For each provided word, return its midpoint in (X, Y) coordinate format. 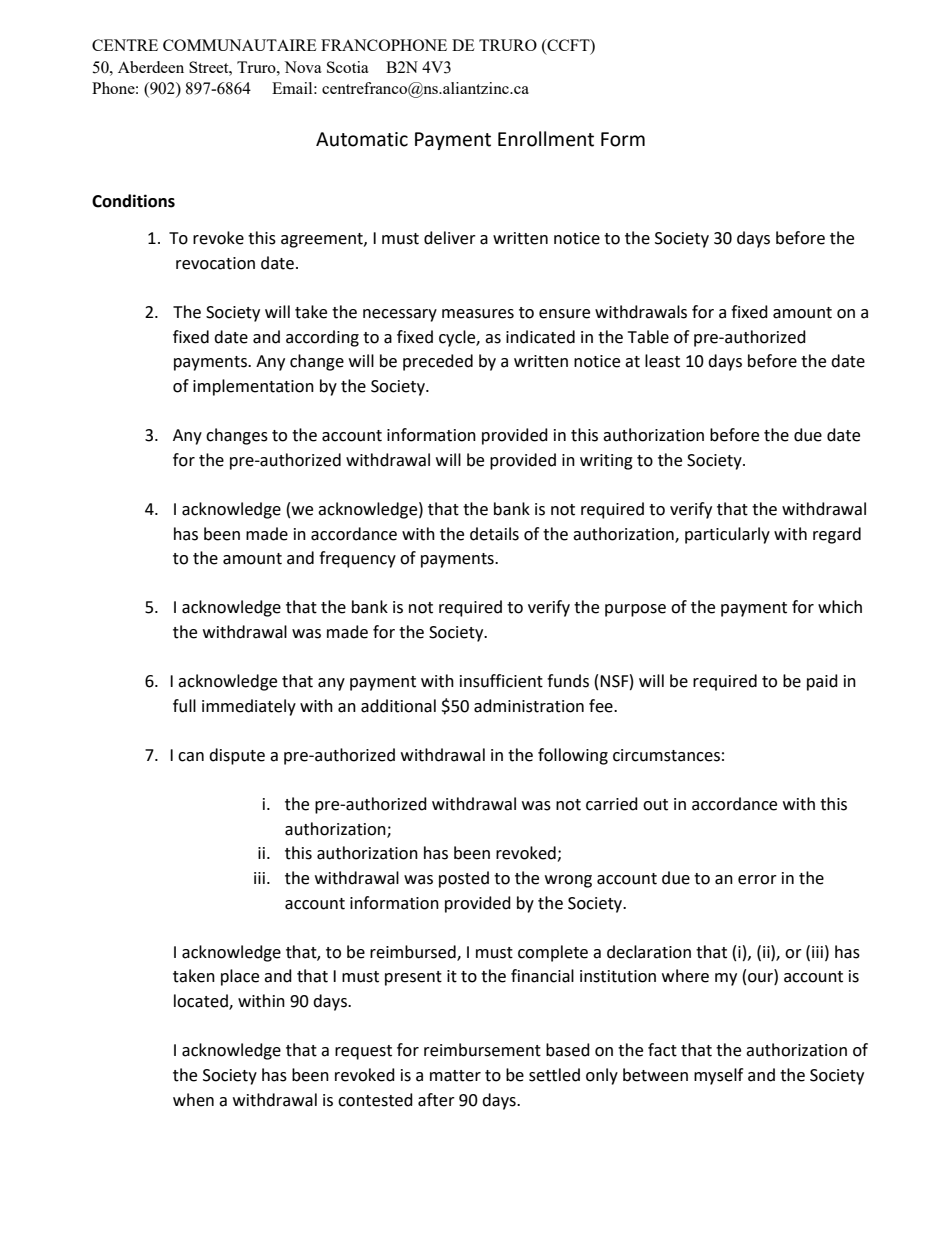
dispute (237, 756)
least (662, 361)
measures (478, 314)
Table (648, 337)
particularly (727, 535)
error (757, 880)
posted (464, 879)
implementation (253, 387)
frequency (357, 559)
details (494, 534)
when (193, 1100)
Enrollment (546, 139)
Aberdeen (151, 67)
